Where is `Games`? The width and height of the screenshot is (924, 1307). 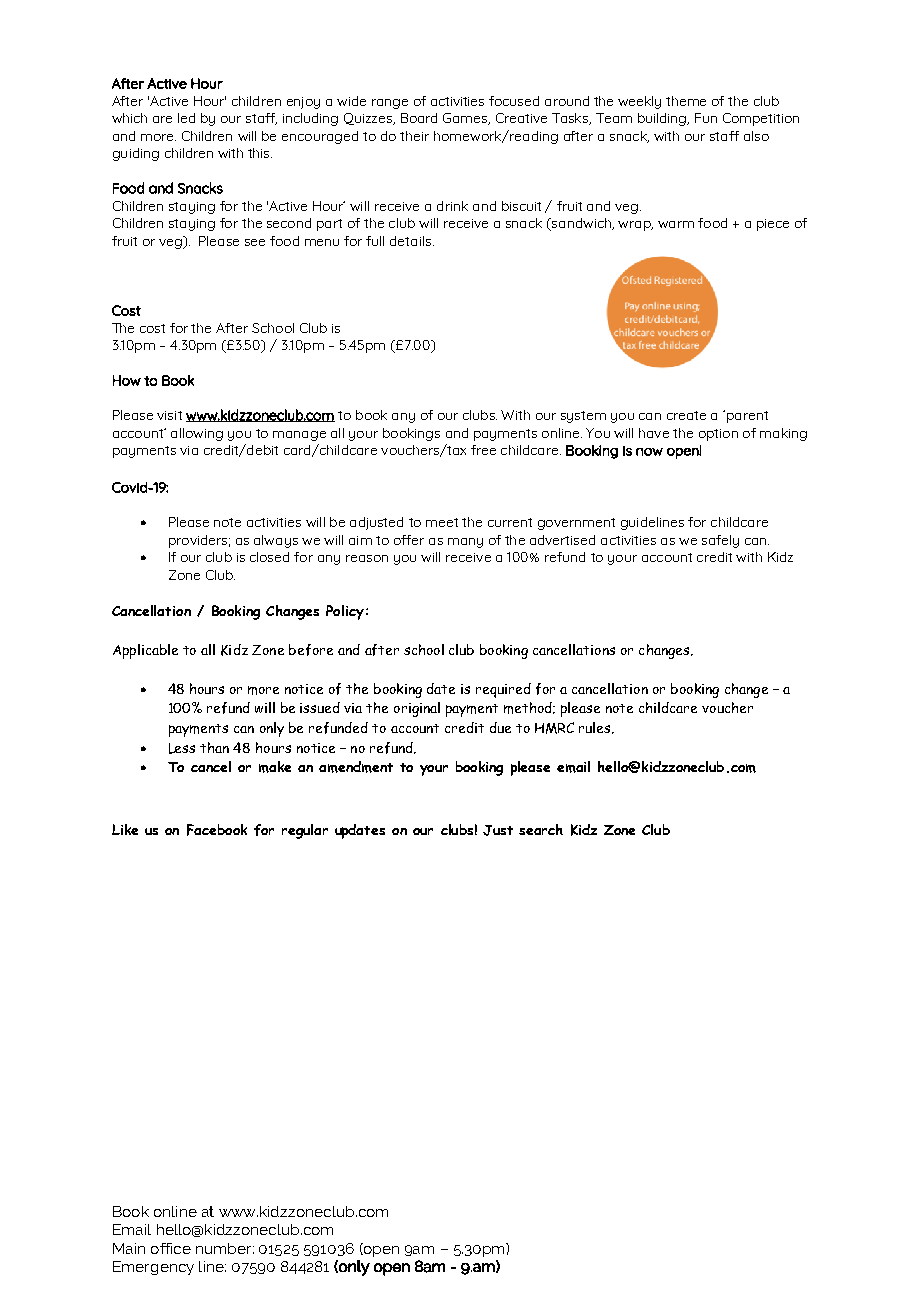
Games is located at coordinates (466, 119).
